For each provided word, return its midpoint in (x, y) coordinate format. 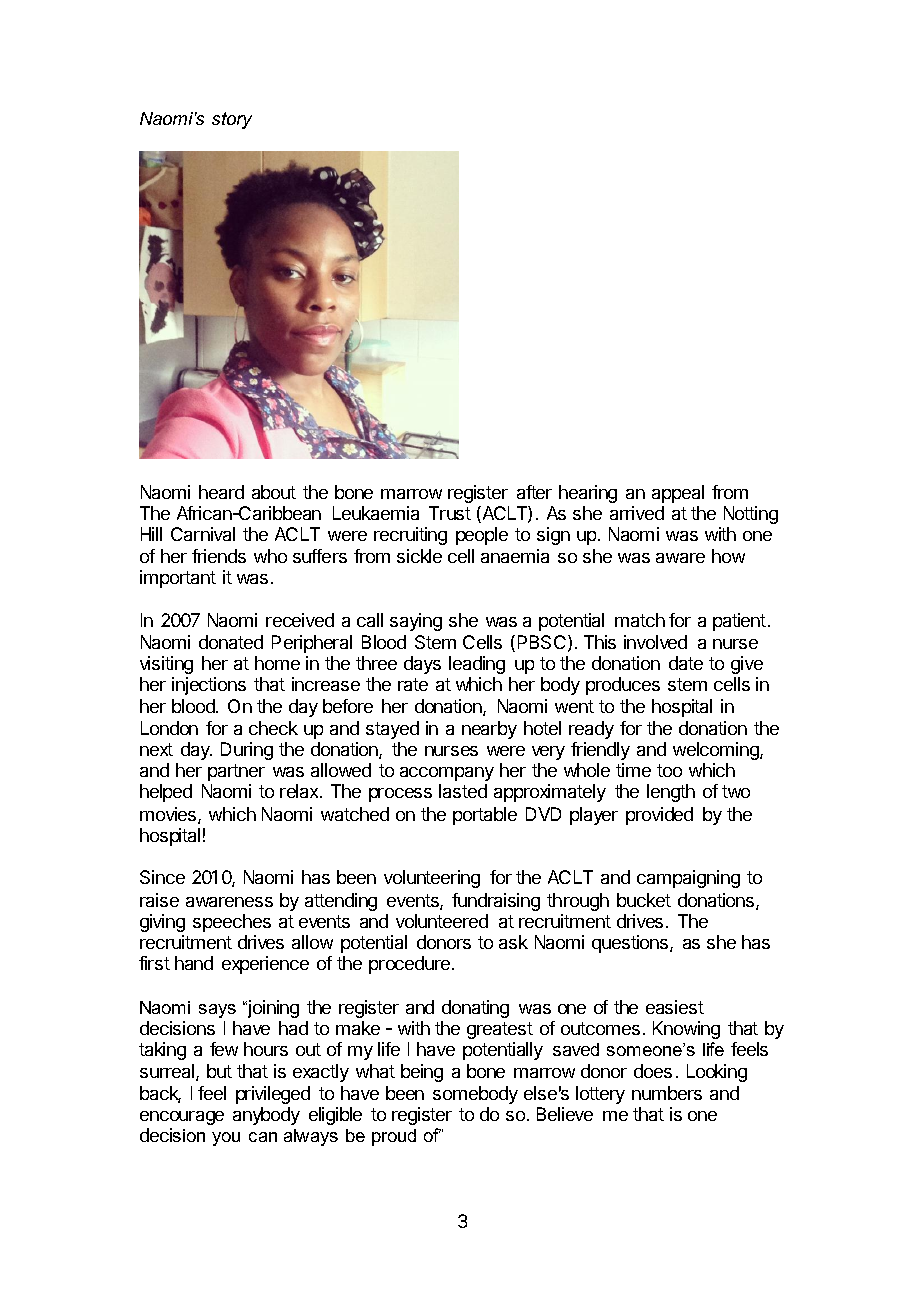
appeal (678, 494)
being (422, 1073)
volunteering (432, 879)
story (232, 120)
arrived (637, 513)
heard (221, 492)
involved (655, 642)
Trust (450, 513)
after (534, 492)
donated (231, 642)
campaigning (688, 879)
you (226, 1139)
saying (416, 622)
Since (162, 877)
